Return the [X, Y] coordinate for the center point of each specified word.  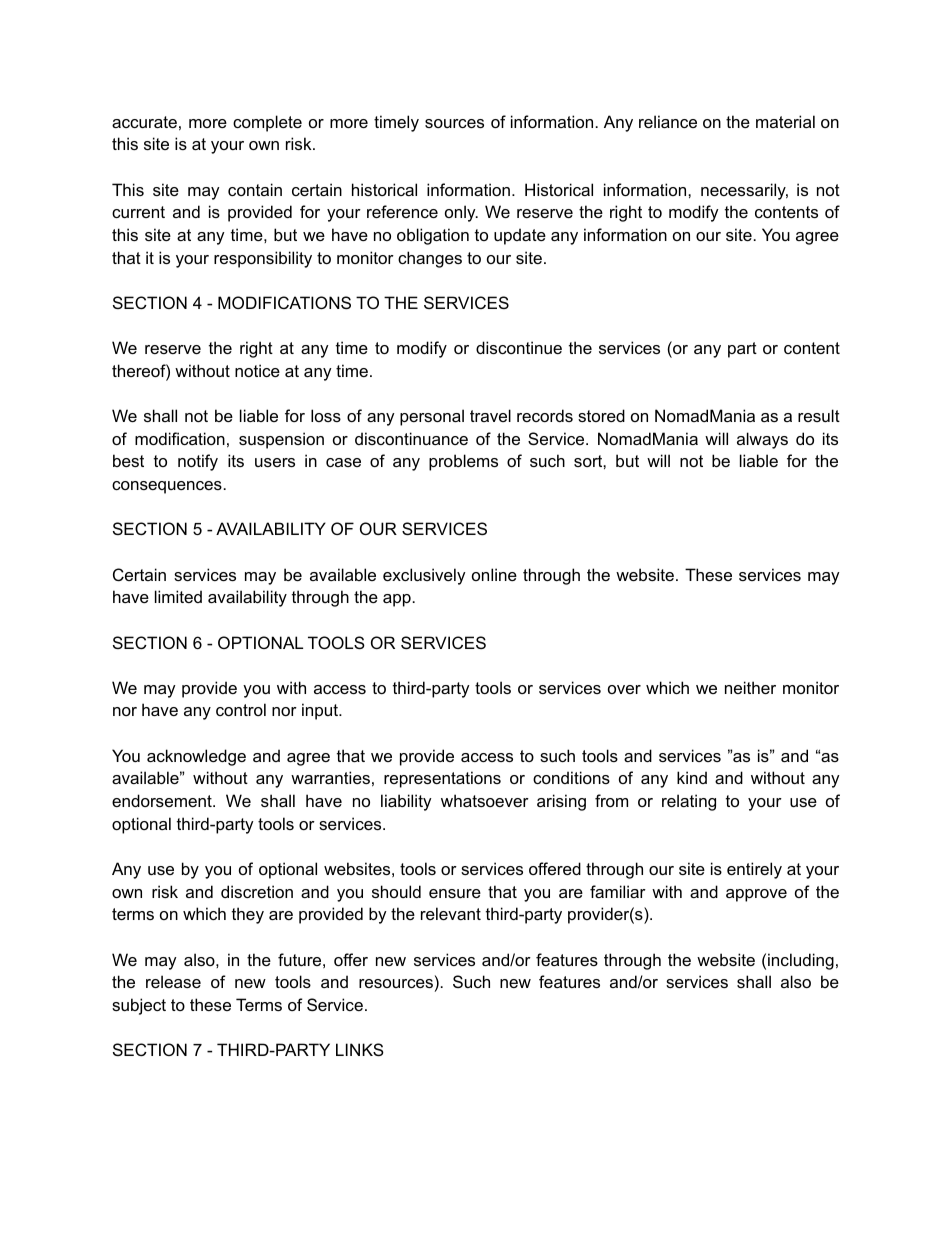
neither [750, 687]
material [785, 121]
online [494, 574]
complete [267, 123]
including [801, 961]
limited [178, 596]
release [173, 981]
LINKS [360, 1049]
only [461, 213]
